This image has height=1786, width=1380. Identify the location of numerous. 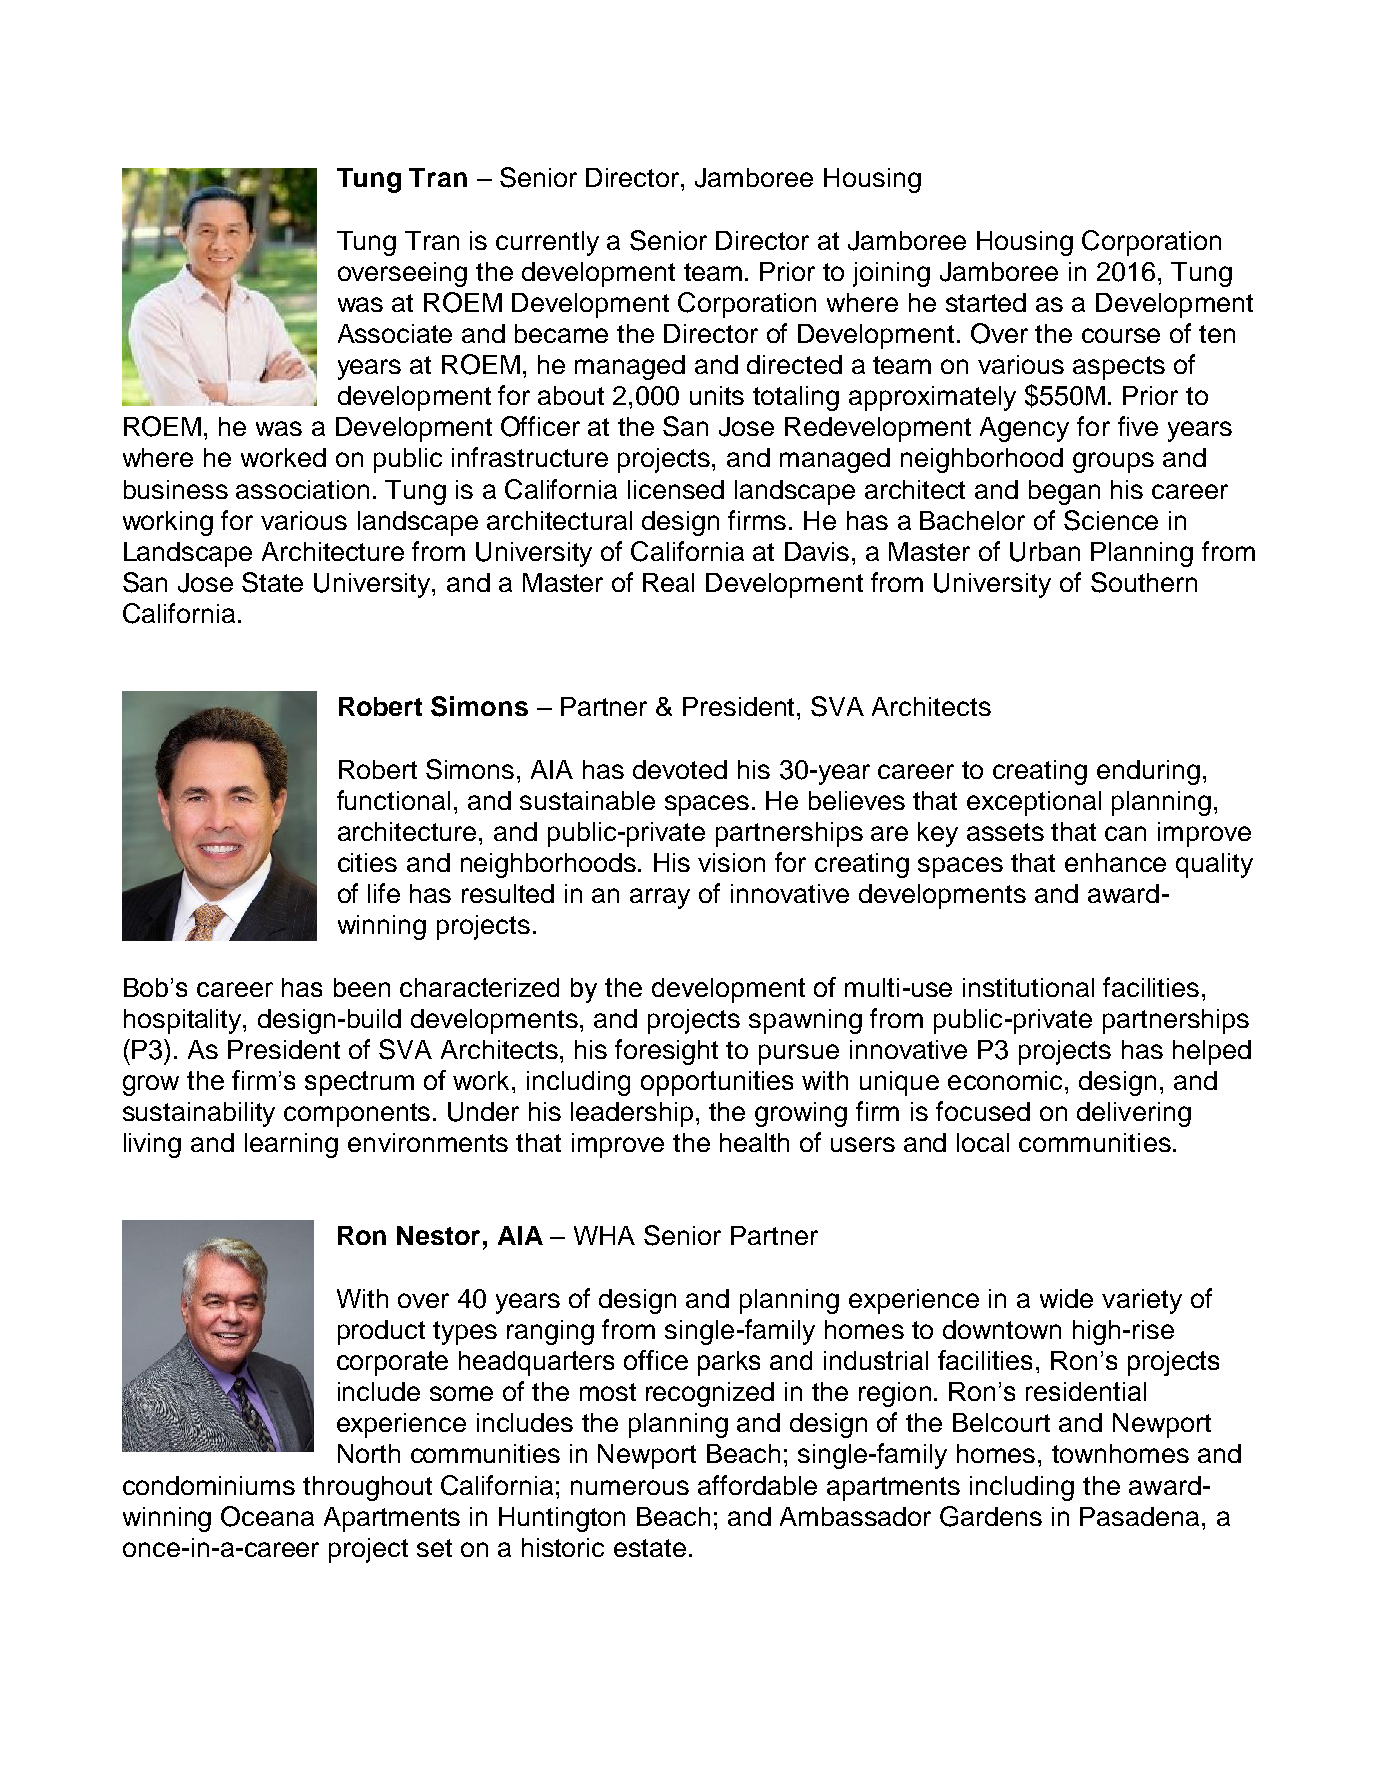
(630, 1487).
